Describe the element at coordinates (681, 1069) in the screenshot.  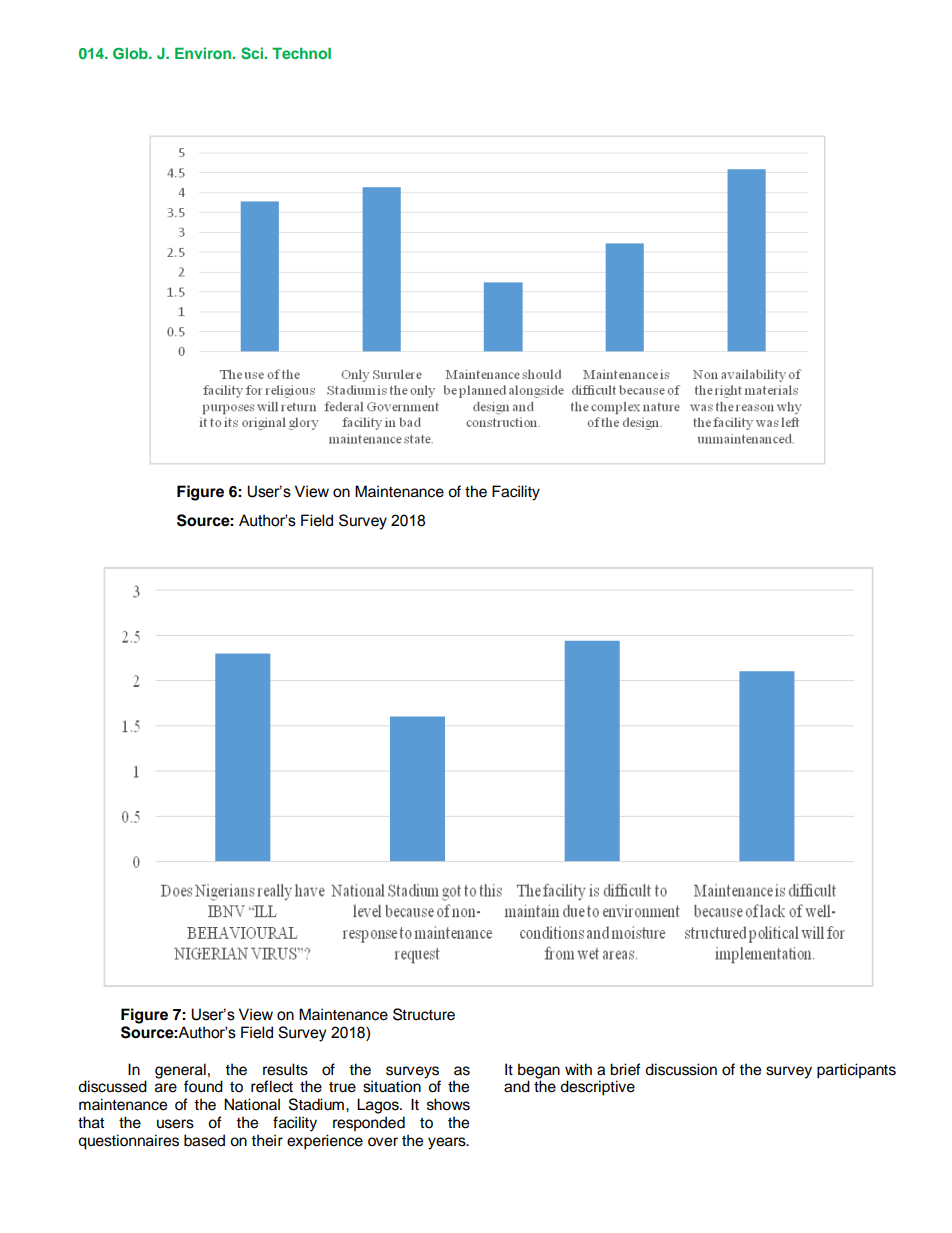
I see `discussion` at that location.
